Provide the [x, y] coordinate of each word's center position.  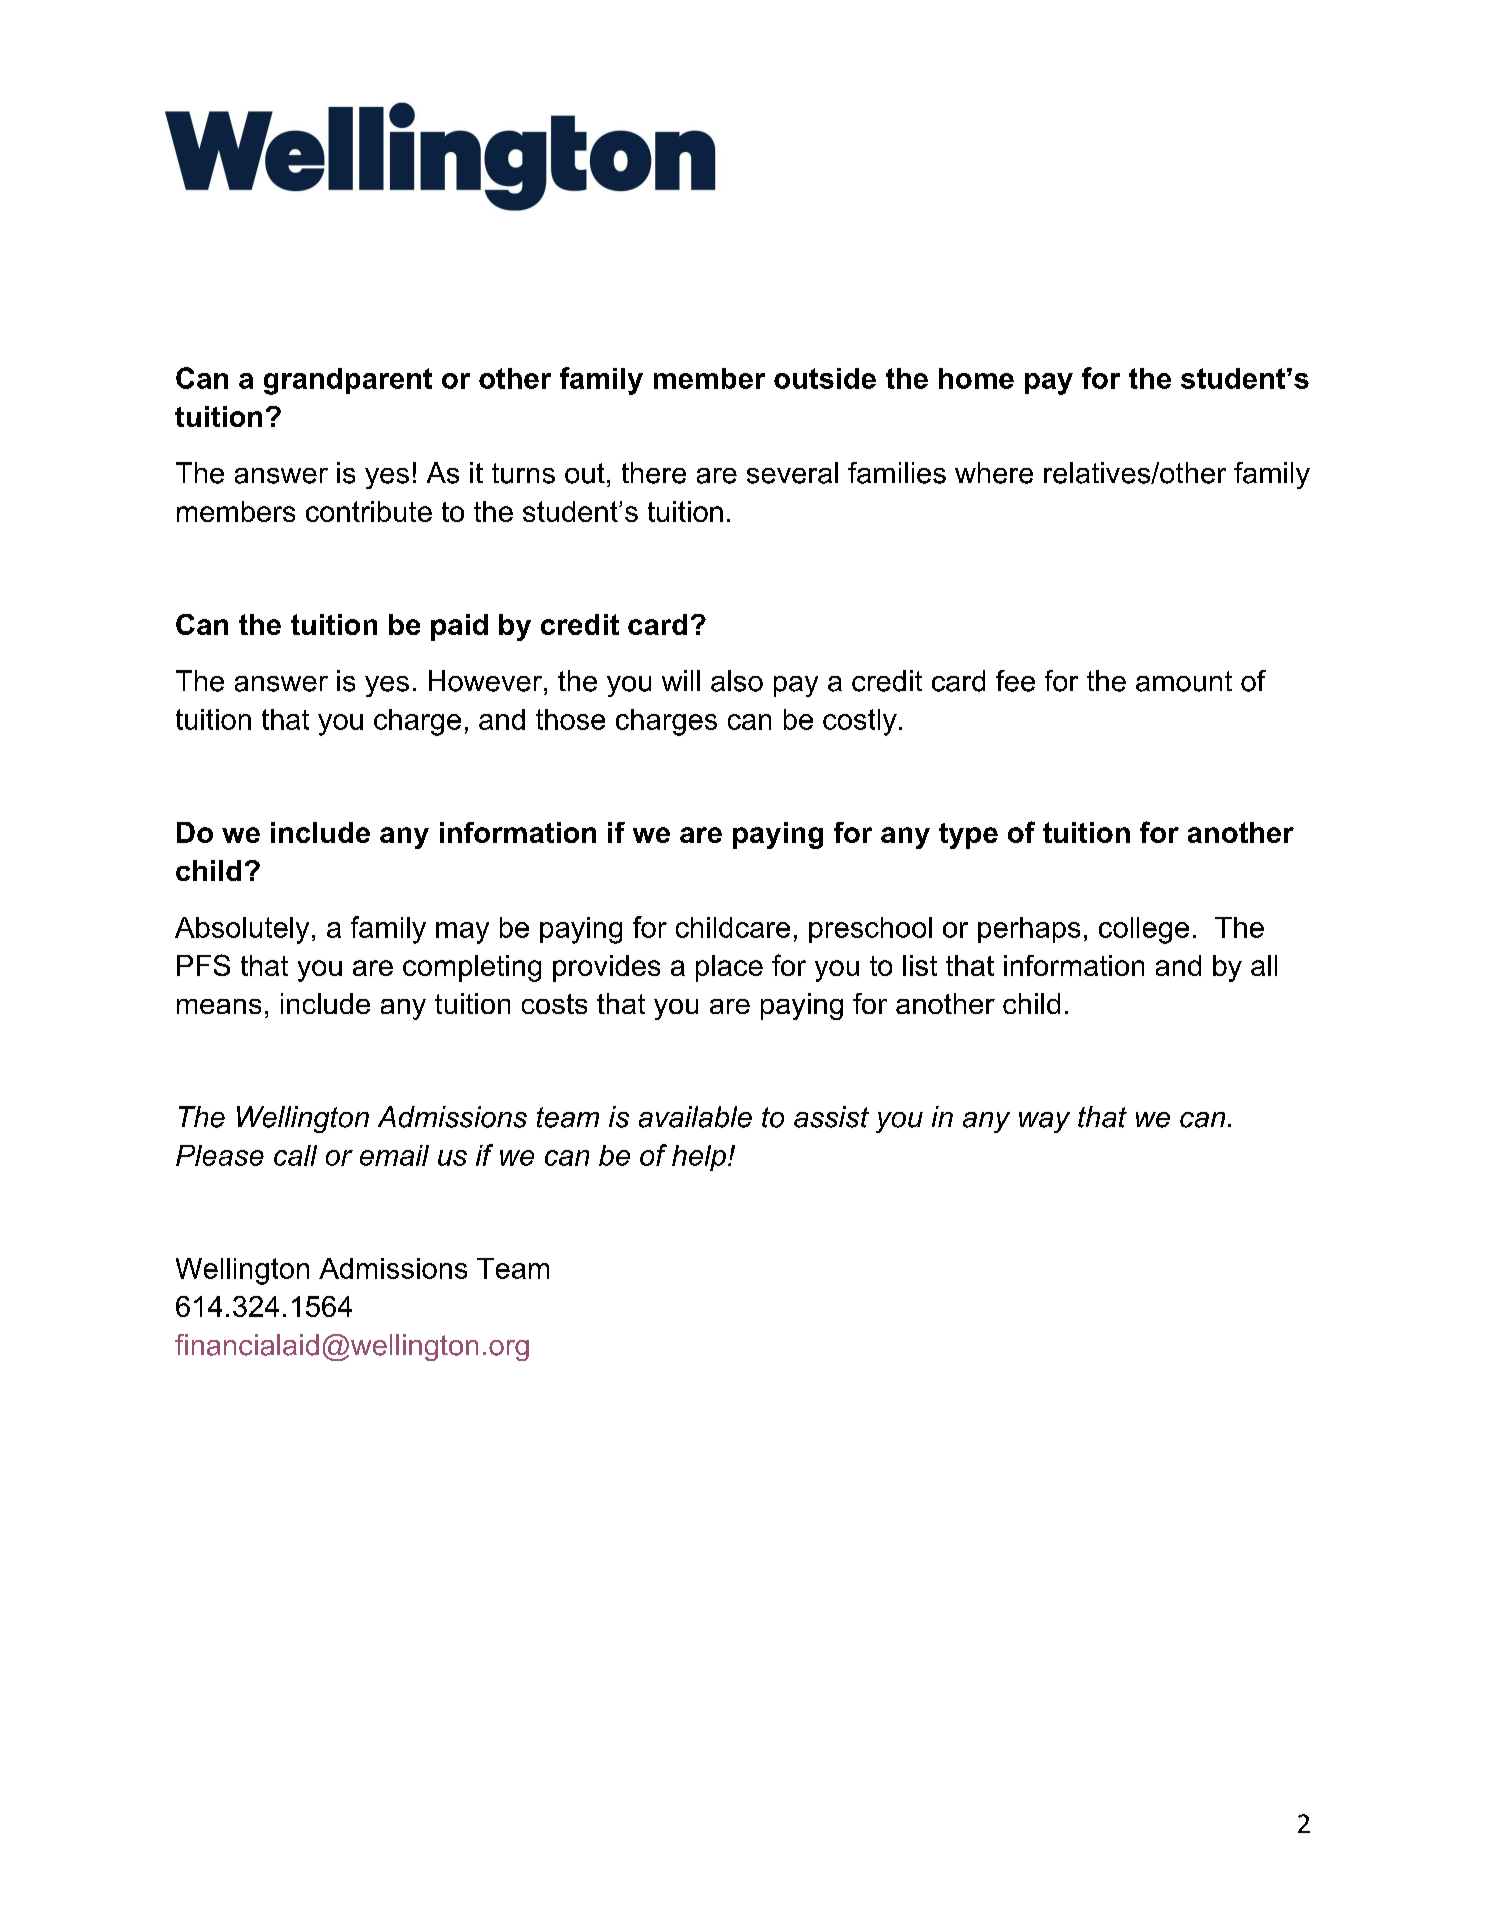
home [976, 378]
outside [825, 378]
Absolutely [242, 930]
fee [1015, 681]
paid [459, 627]
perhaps [1029, 930]
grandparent [348, 381]
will [681, 680]
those [570, 719]
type [968, 836]
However [485, 681]
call [295, 1155]
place [729, 968]
